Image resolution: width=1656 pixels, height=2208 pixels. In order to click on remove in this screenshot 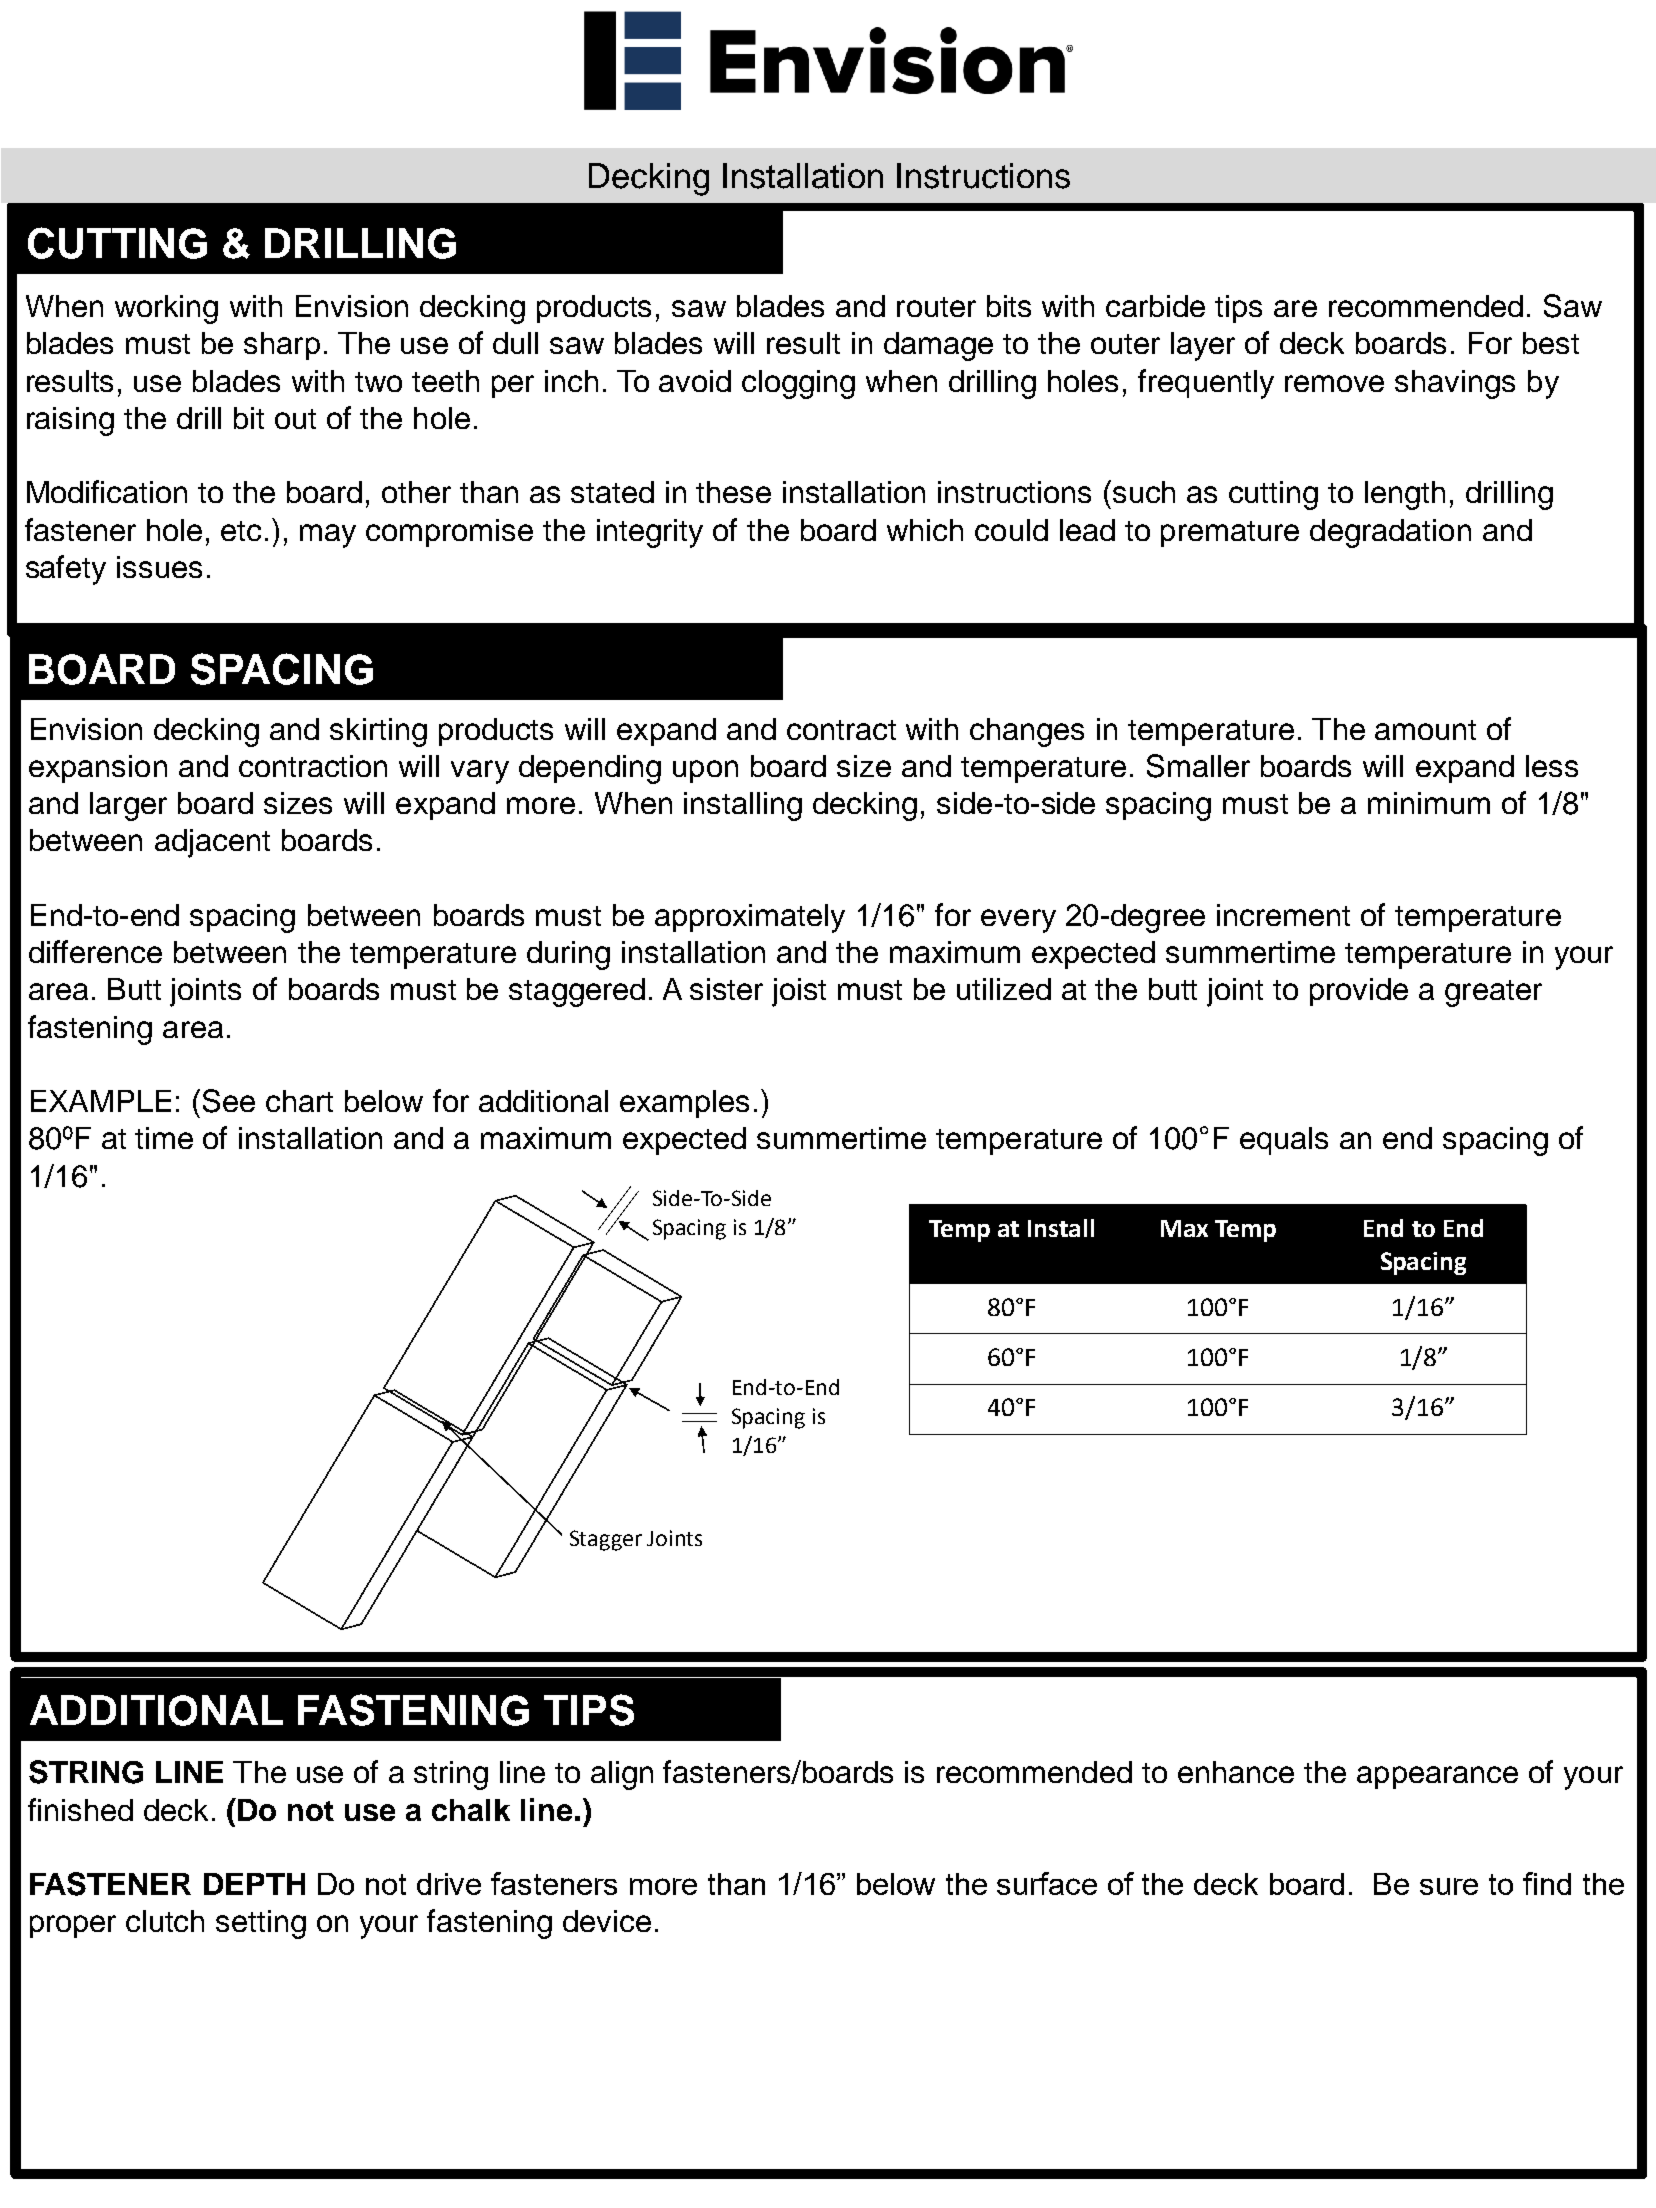, I will do `click(1334, 383)`.
